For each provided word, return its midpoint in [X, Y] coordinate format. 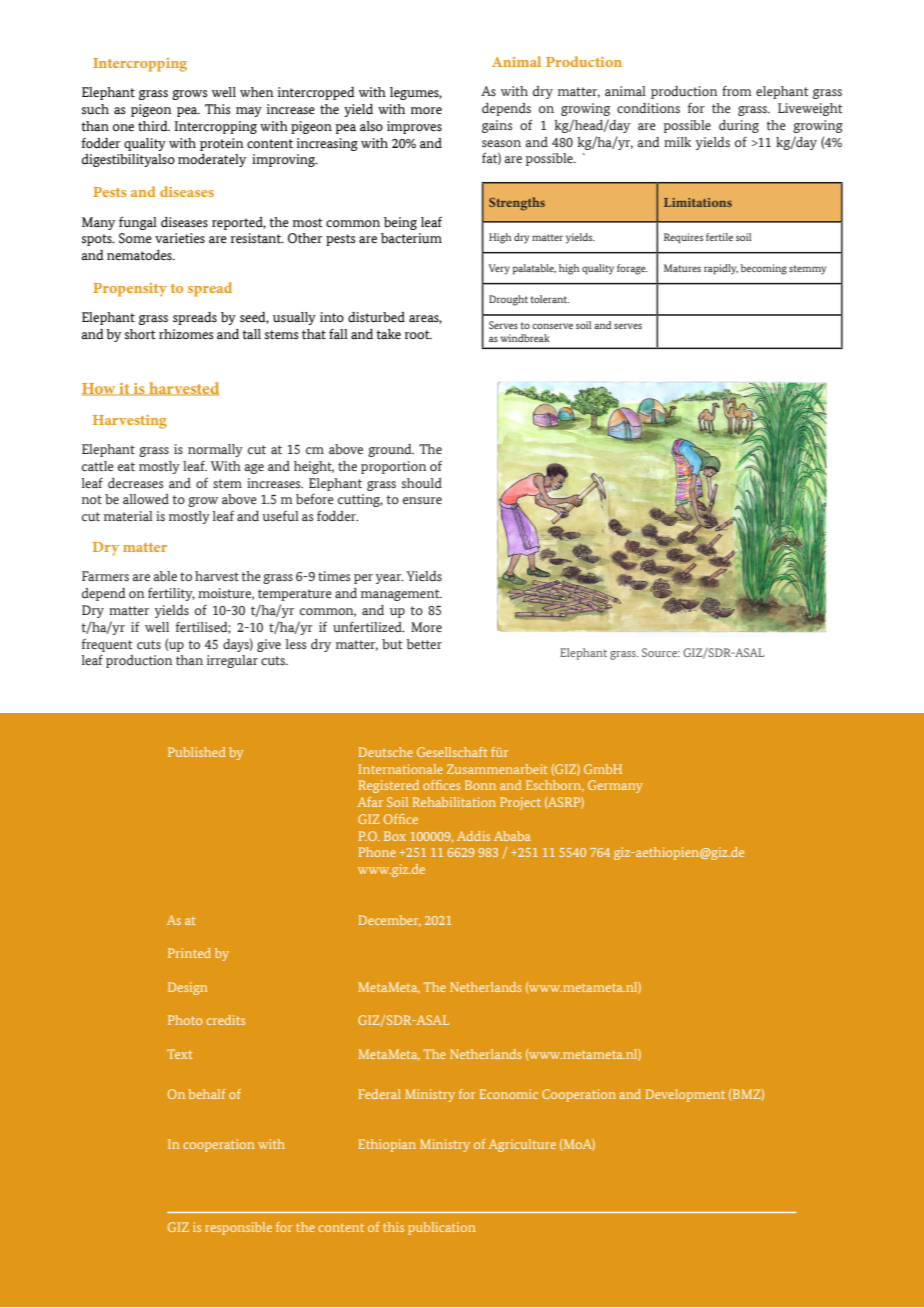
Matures [682, 268]
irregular [232, 661]
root [418, 335]
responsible [238, 1228]
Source [660, 652]
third [154, 126]
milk [677, 142]
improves [414, 127]
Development [685, 1095]
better [424, 644]
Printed [189, 953]
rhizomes [186, 334]
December [390, 921]
